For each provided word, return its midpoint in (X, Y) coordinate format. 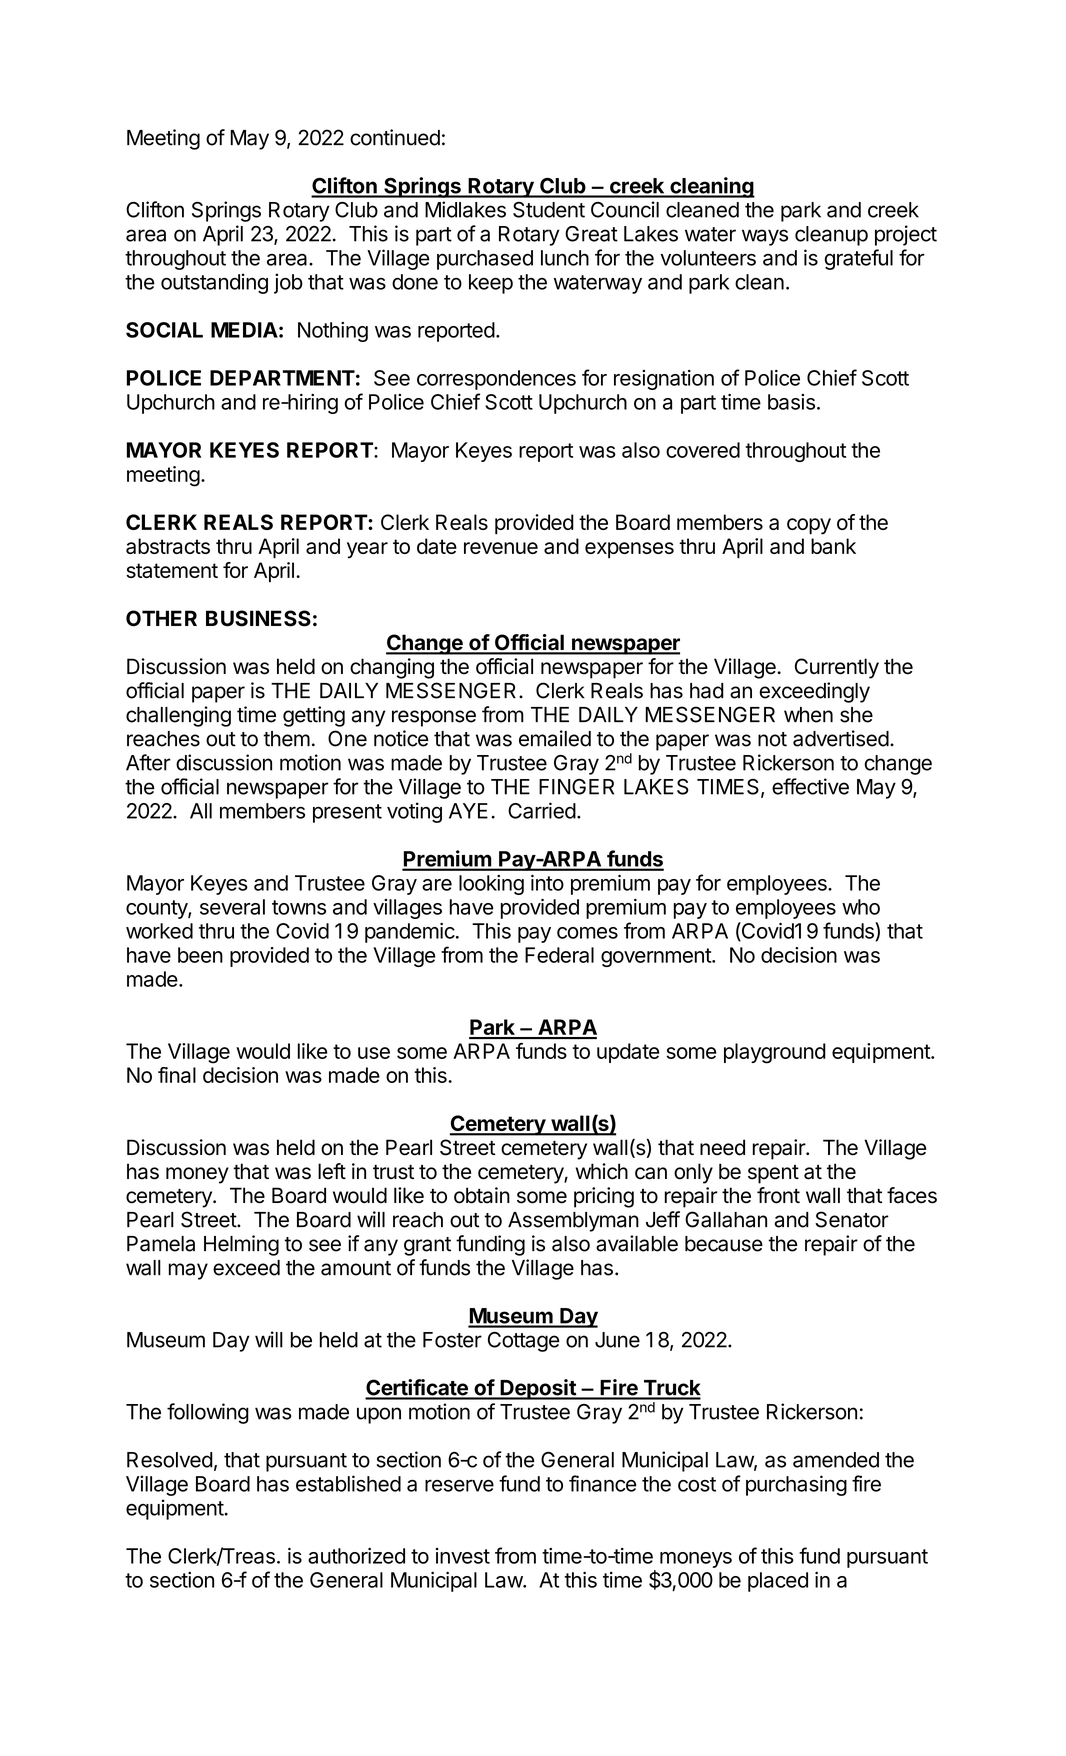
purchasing (796, 1485)
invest (463, 1556)
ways (765, 237)
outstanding (214, 283)
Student (549, 210)
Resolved (170, 1460)
